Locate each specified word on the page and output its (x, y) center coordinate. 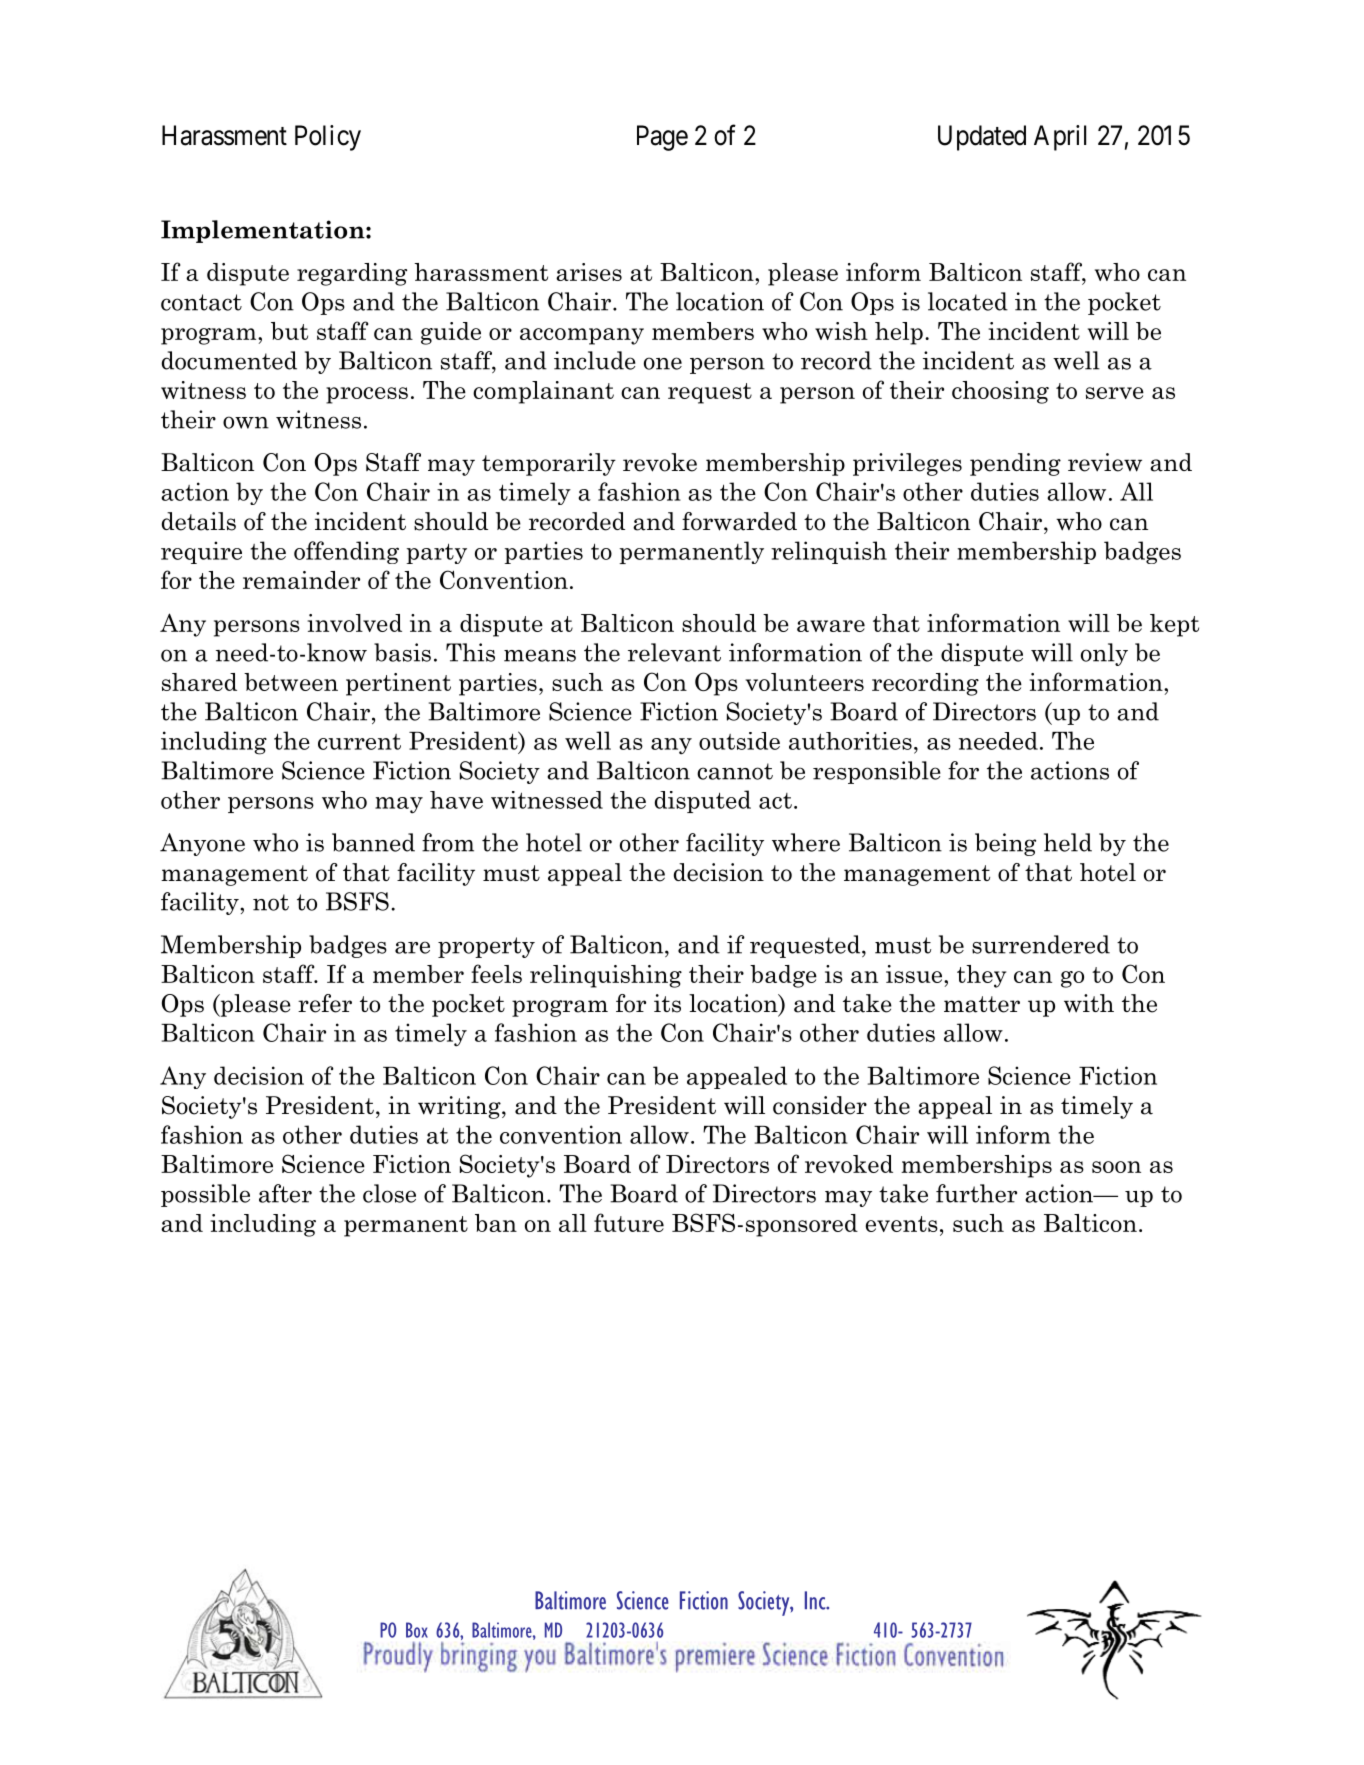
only (1104, 654)
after (285, 1193)
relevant (674, 652)
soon (1116, 1167)
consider (820, 1105)
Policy (328, 138)
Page (662, 138)
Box (417, 1630)
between (291, 682)
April (1060, 138)
